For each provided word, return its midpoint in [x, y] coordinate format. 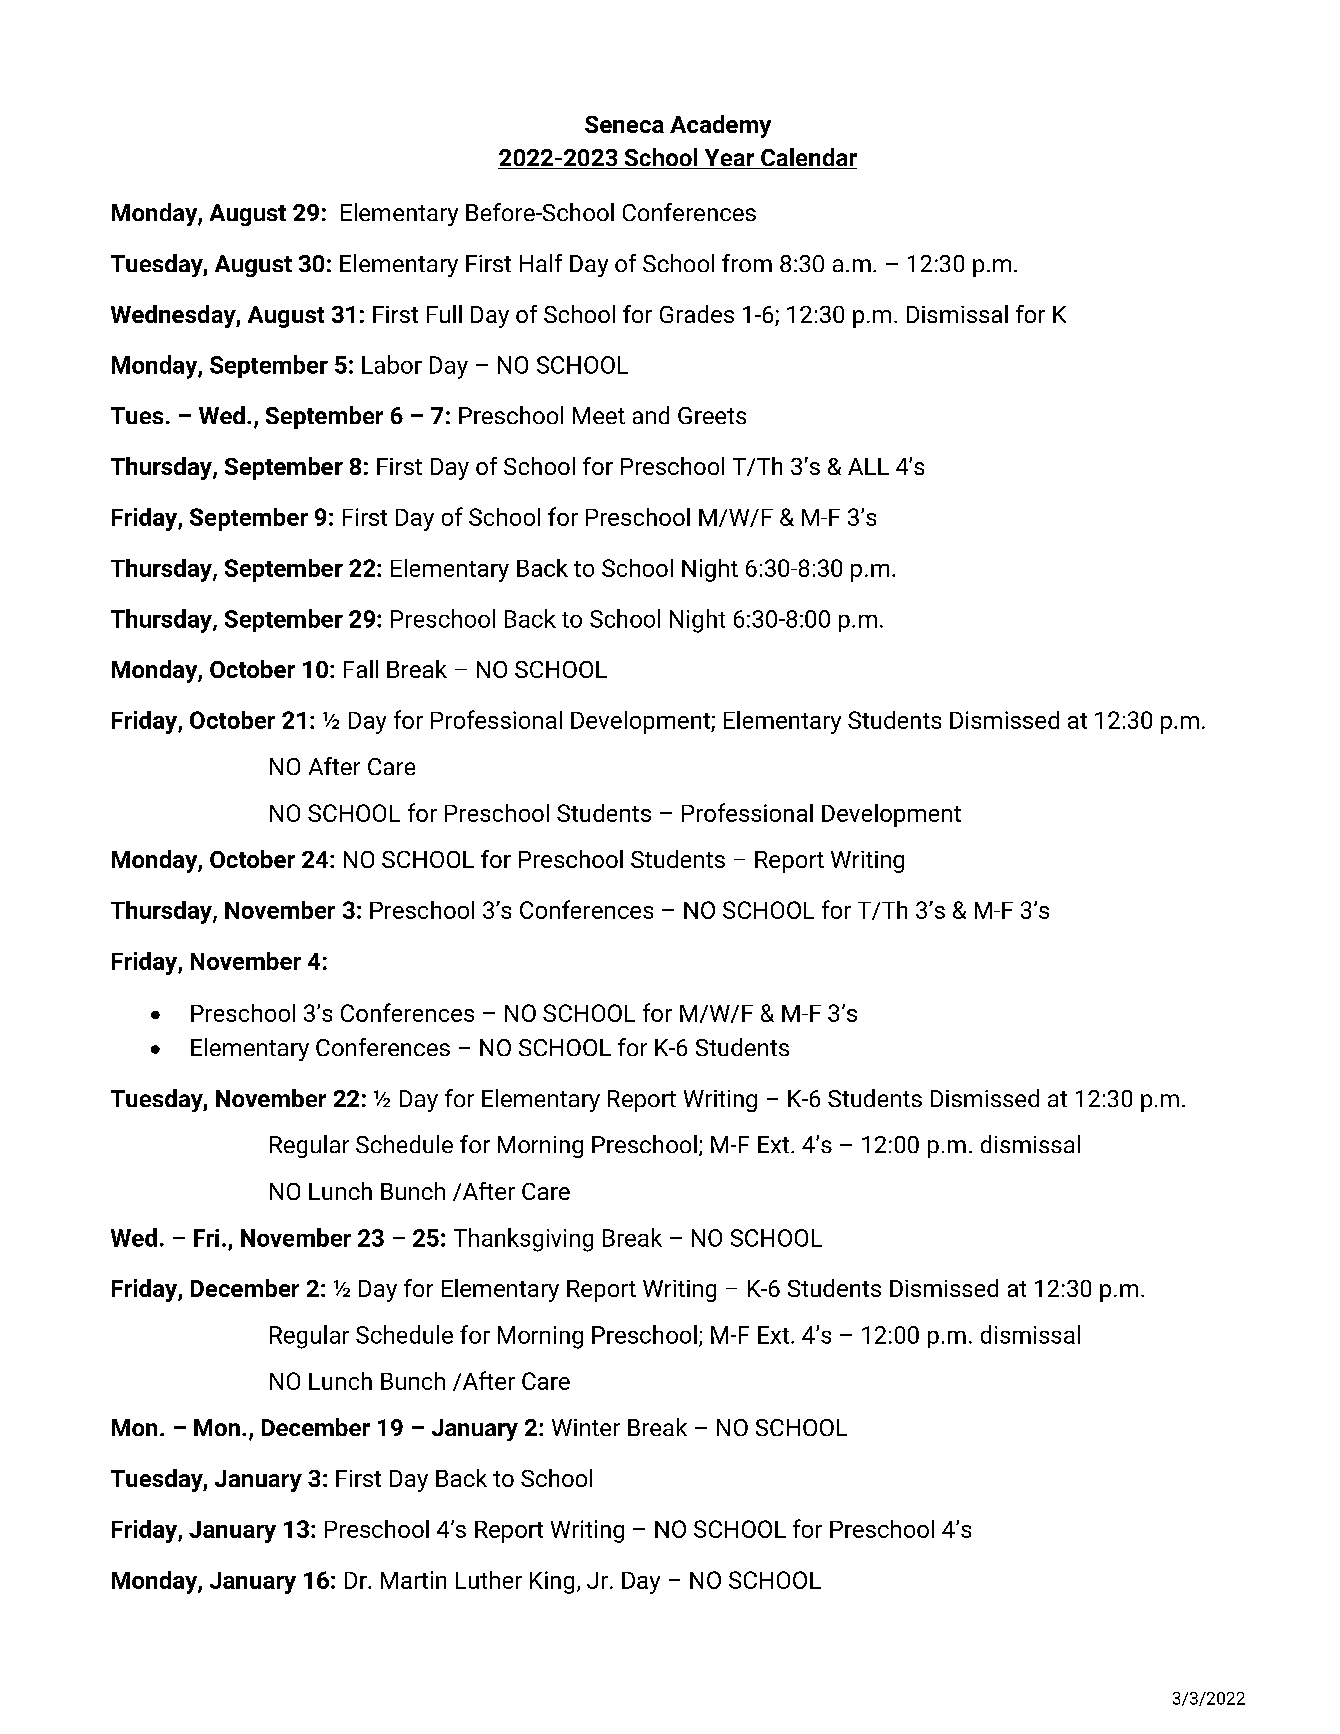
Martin [413, 1580]
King [552, 1582]
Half [541, 263]
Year [729, 159]
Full [444, 314]
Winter [586, 1427]
